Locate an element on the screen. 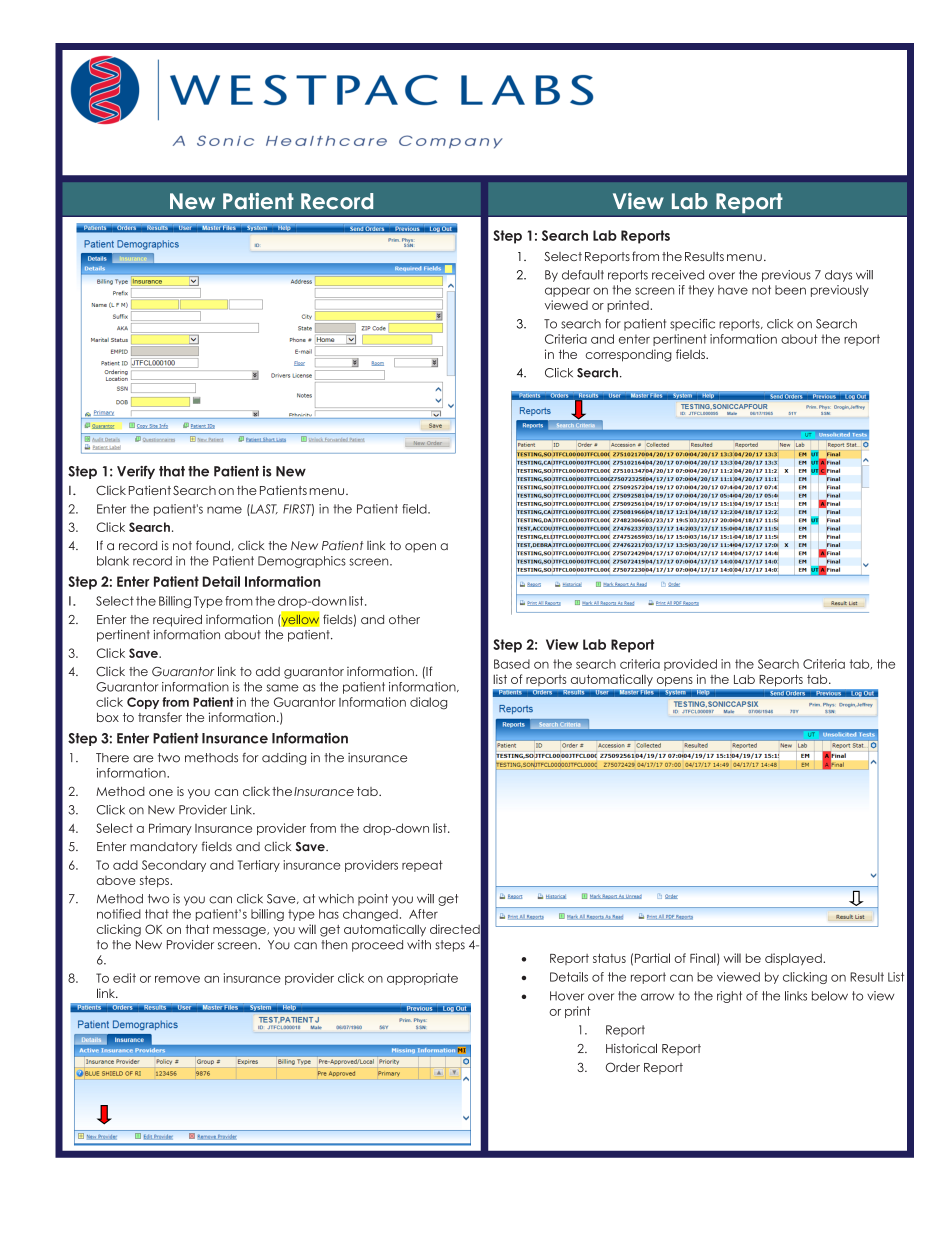  remove is located at coordinates (177, 979).
